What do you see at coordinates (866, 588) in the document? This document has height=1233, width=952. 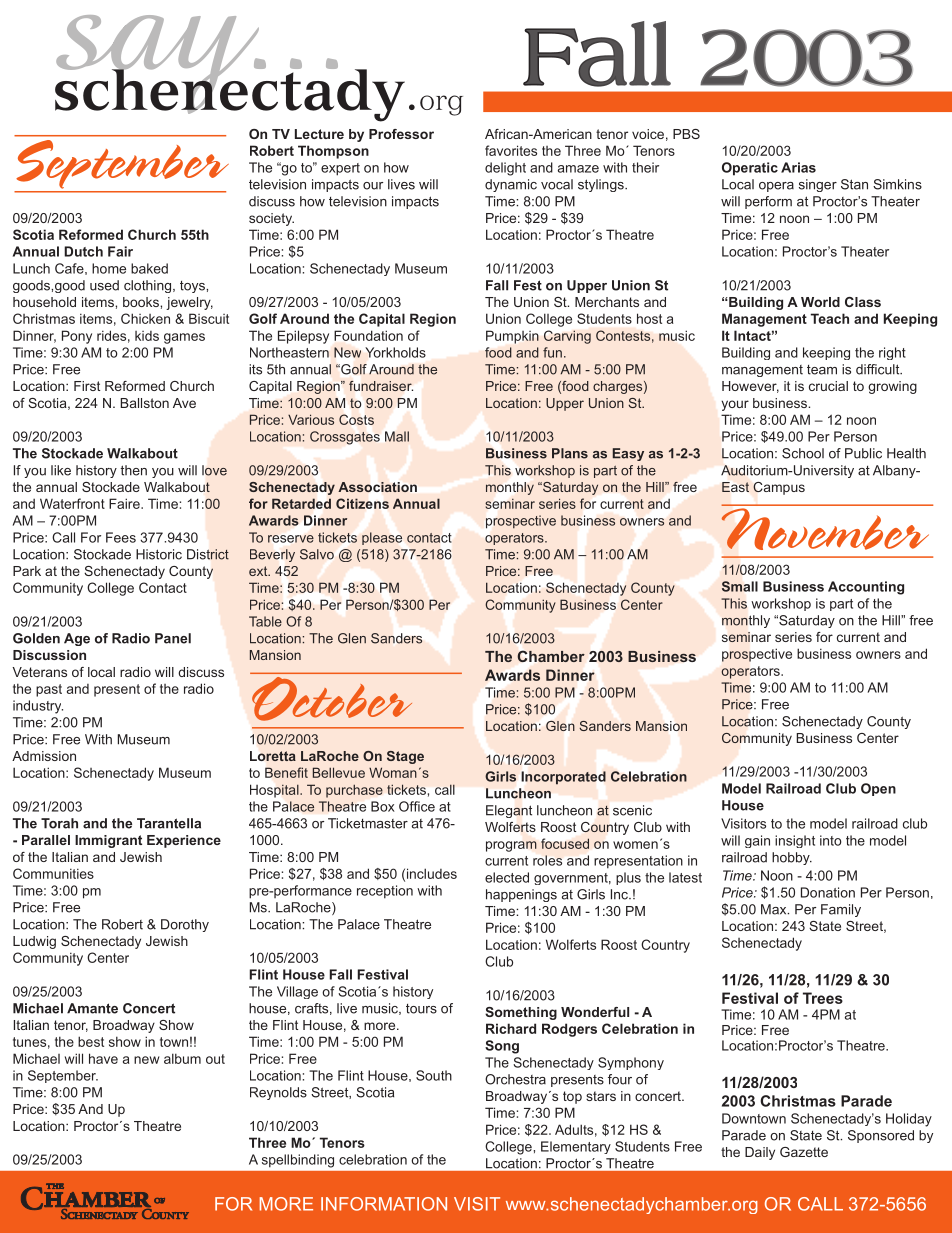 I see `Accounting` at bounding box center [866, 588].
